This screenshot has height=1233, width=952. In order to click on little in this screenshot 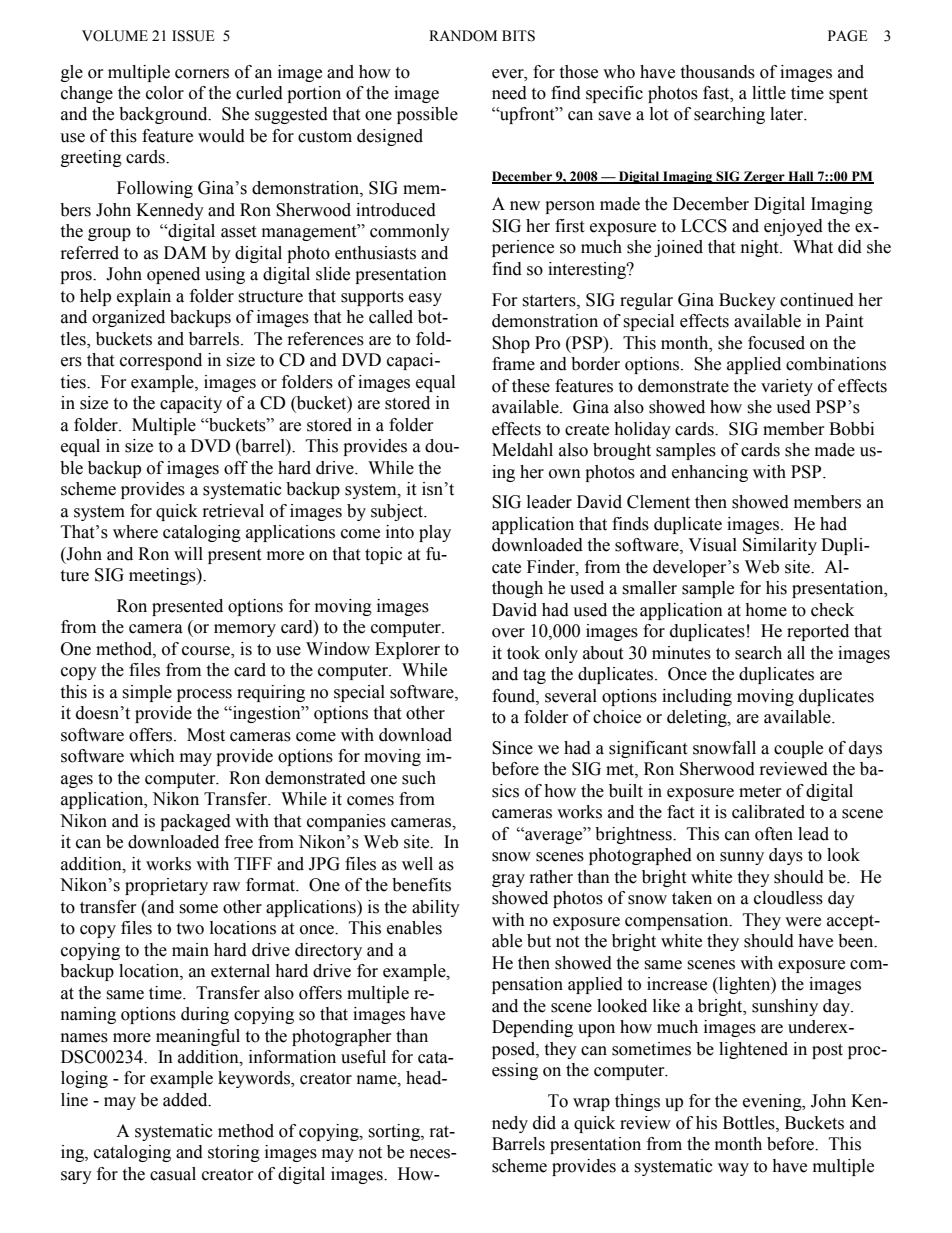, I will do `click(769, 93)`.
